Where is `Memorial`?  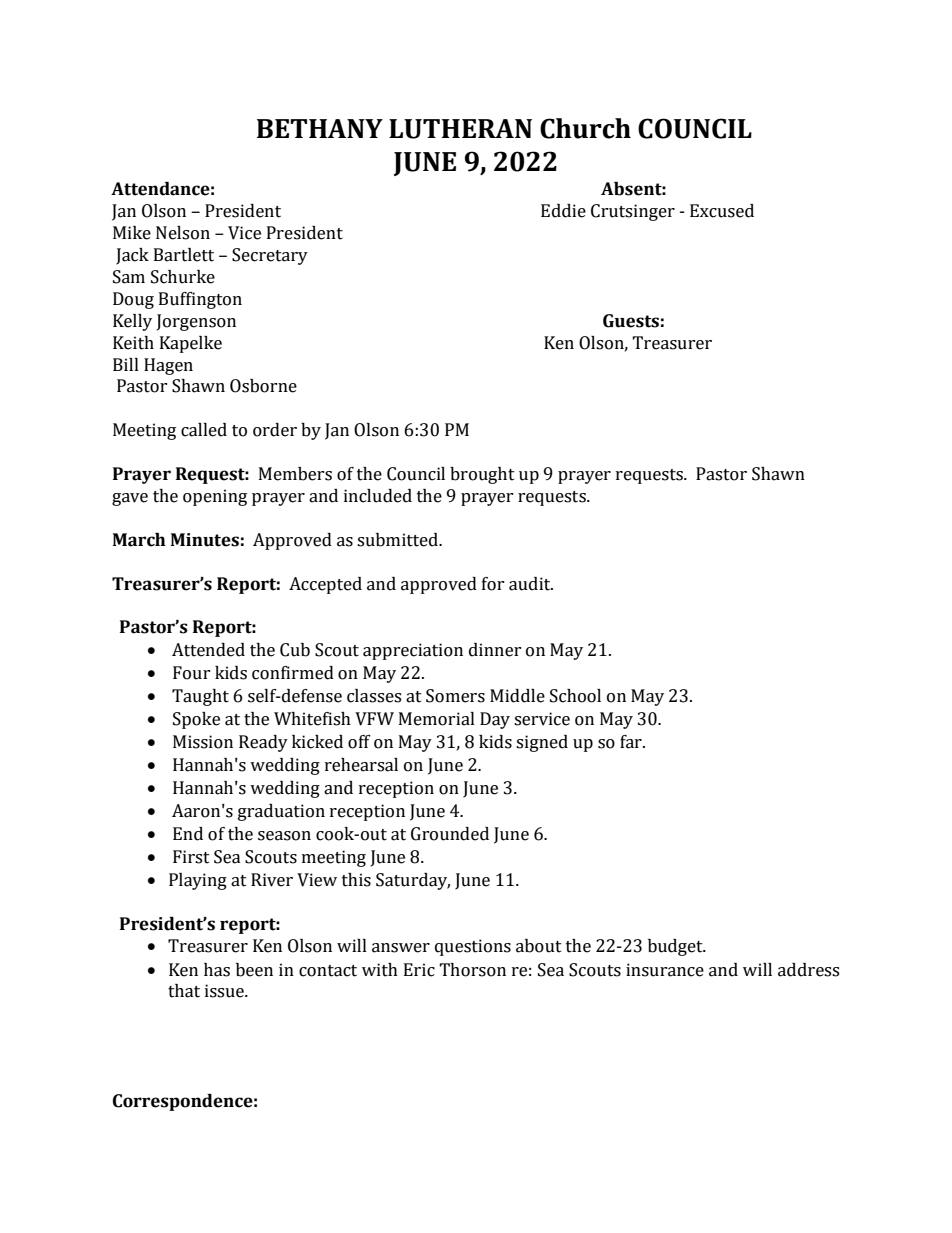
Memorial is located at coordinates (437, 719).
